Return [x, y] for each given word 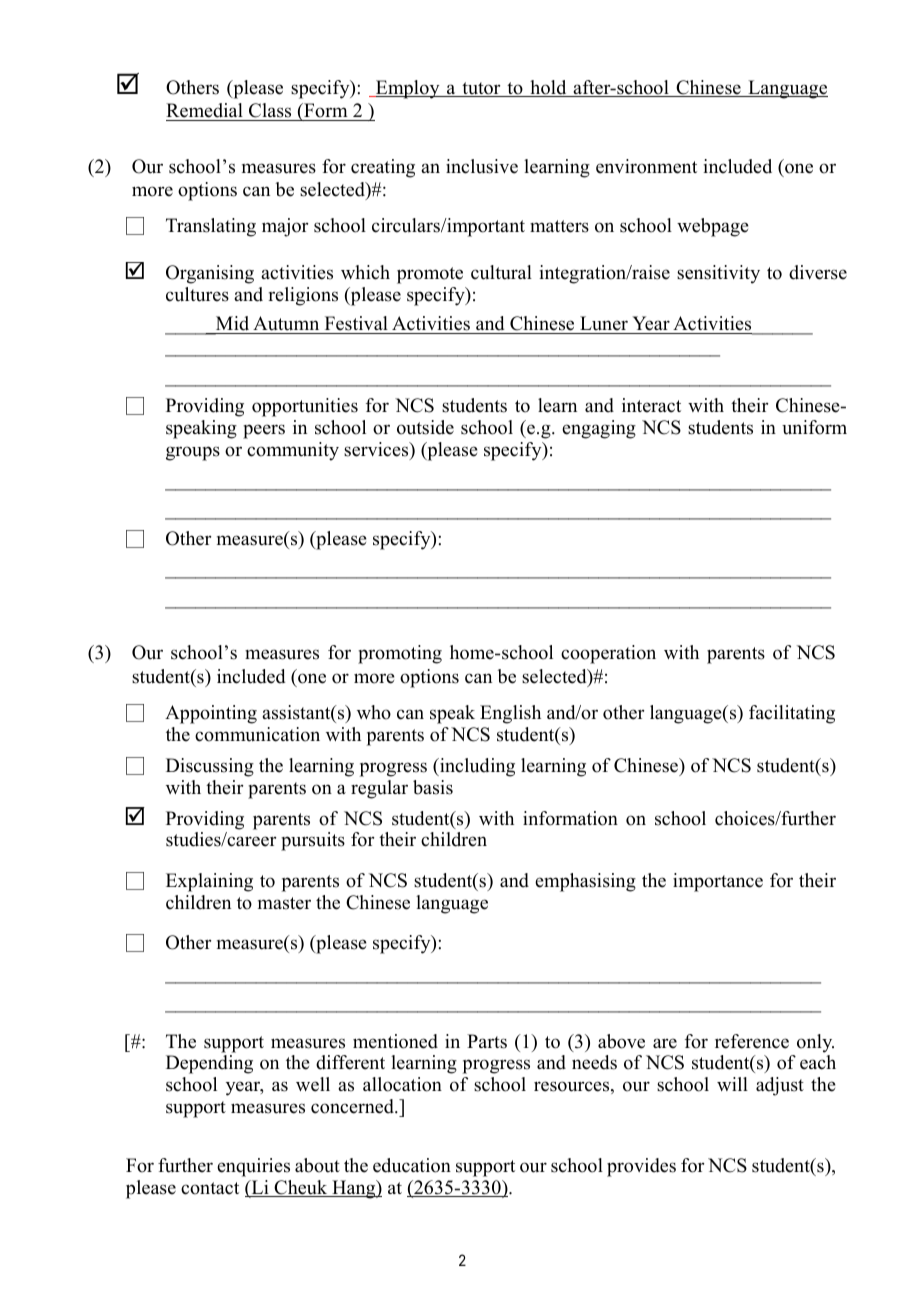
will [732, 1084]
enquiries [253, 1167]
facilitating [792, 714]
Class [270, 110]
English [510, 714]
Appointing [211, 714]
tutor [481, 89]
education [412, 1165]
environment [646, 166]
